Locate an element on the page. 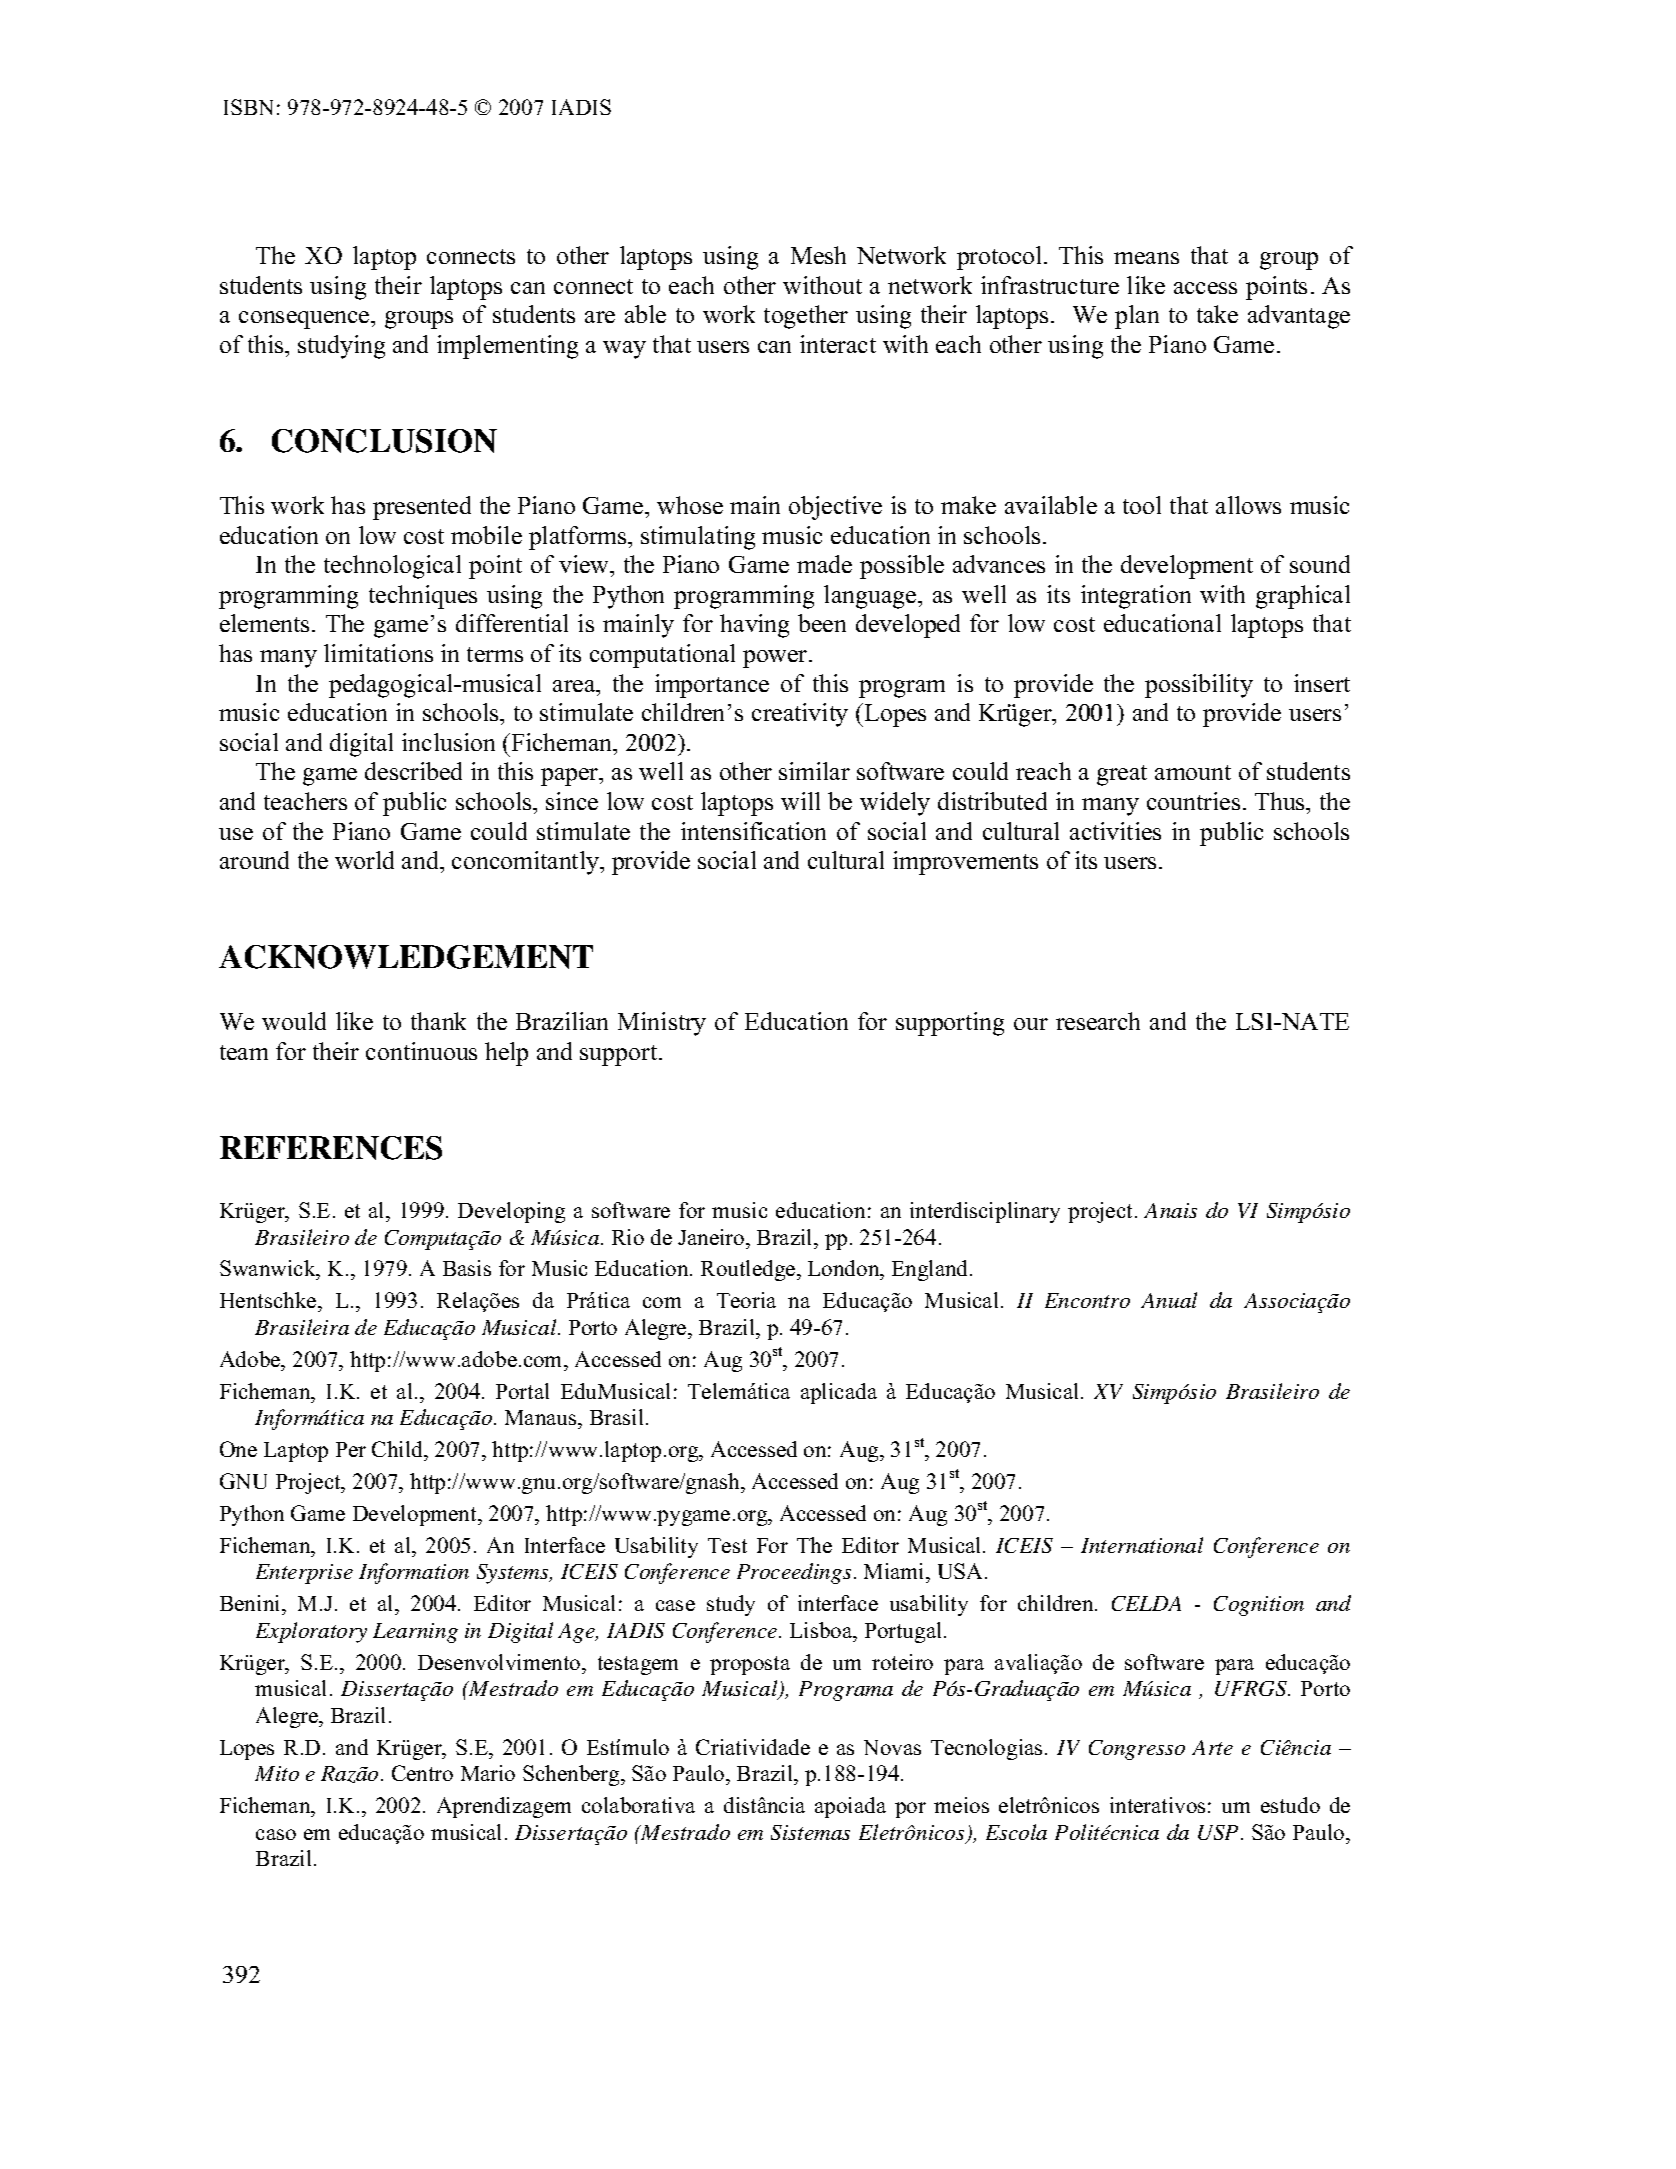 The image size is (1676, 2169). Arte is located at coordinates (1212, 1747).
